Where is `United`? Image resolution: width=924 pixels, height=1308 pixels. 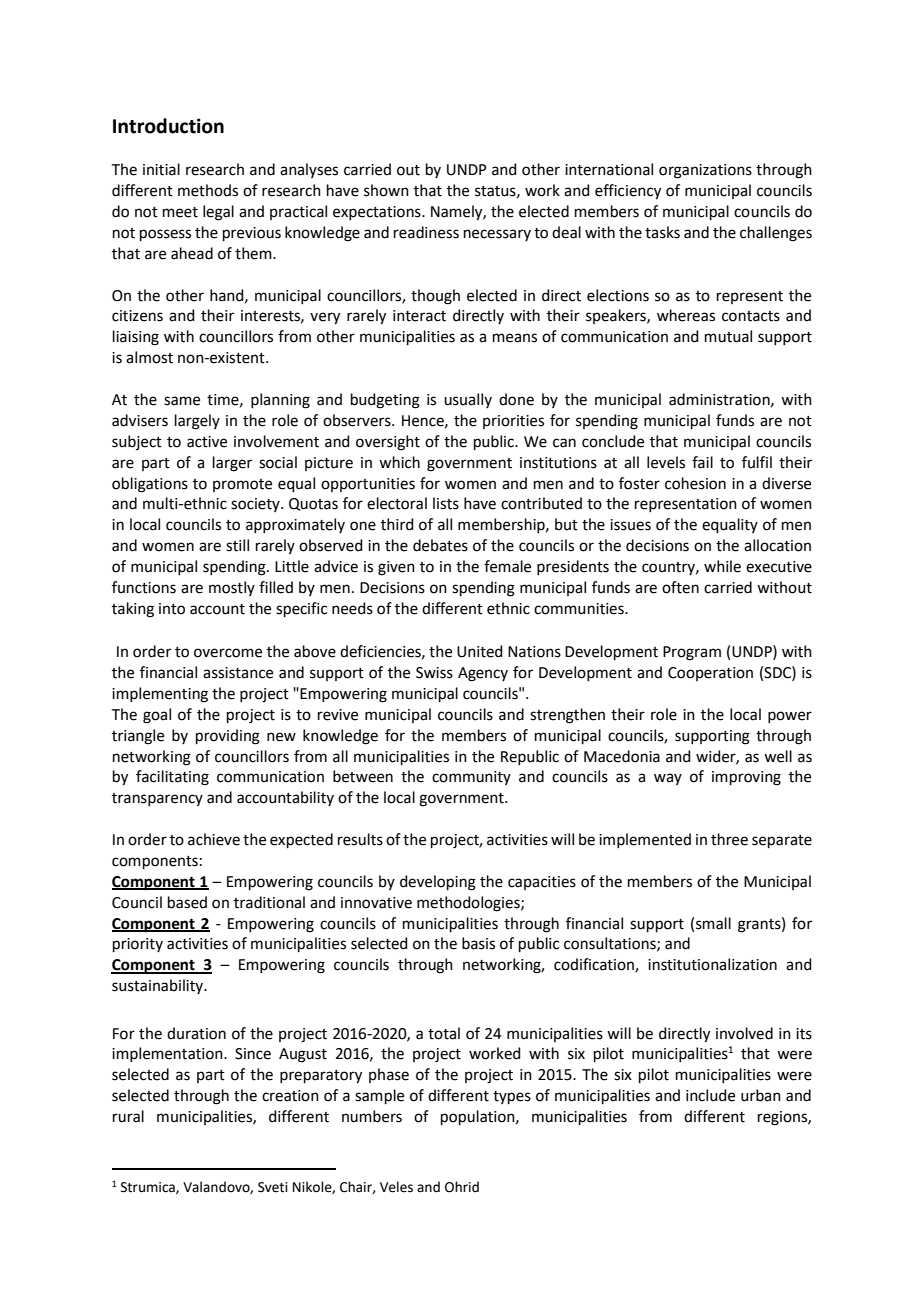
United is located at coordinates (480, 651).
